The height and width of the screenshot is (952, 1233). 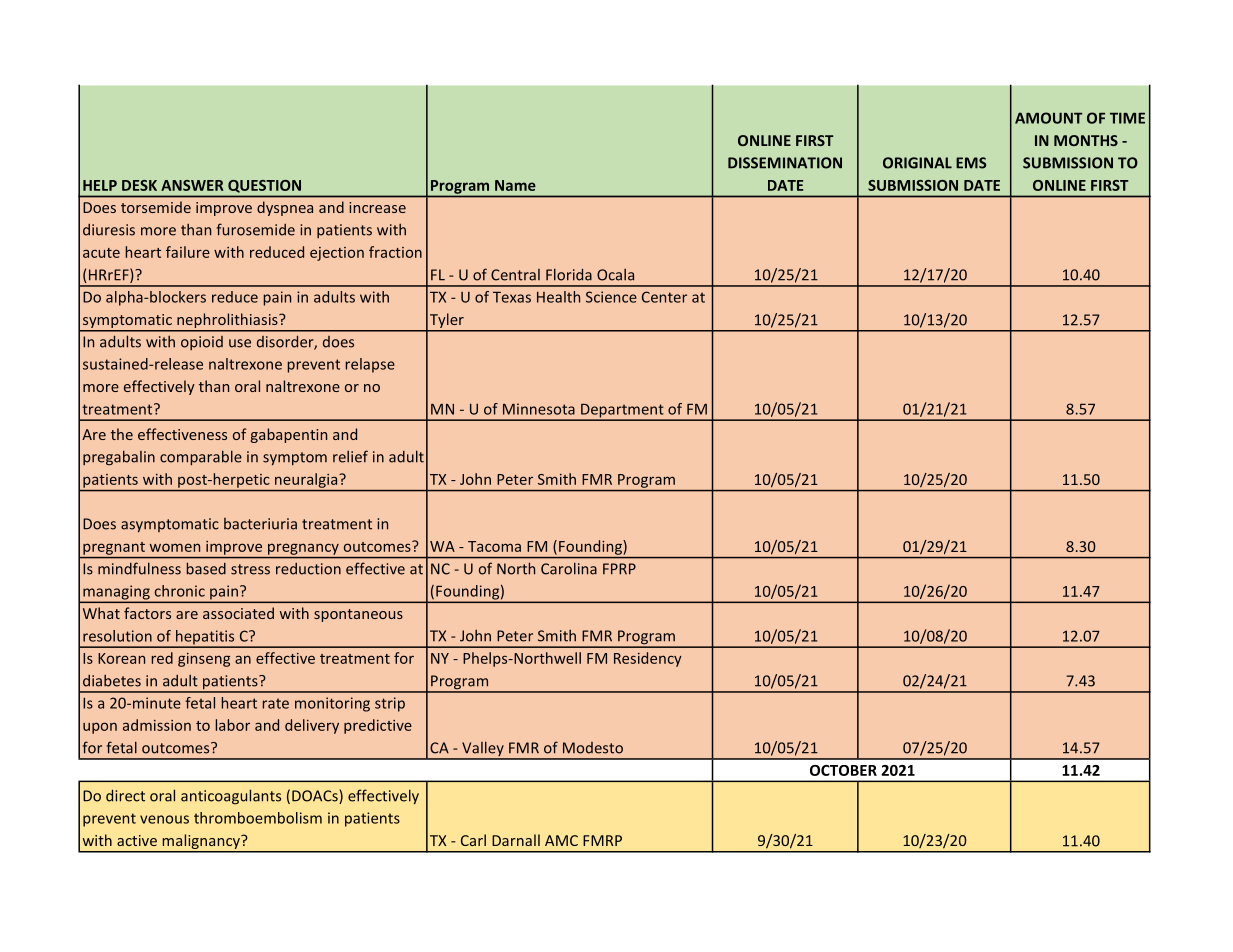 I want to click on EMS, so click(x=971, y=163).
